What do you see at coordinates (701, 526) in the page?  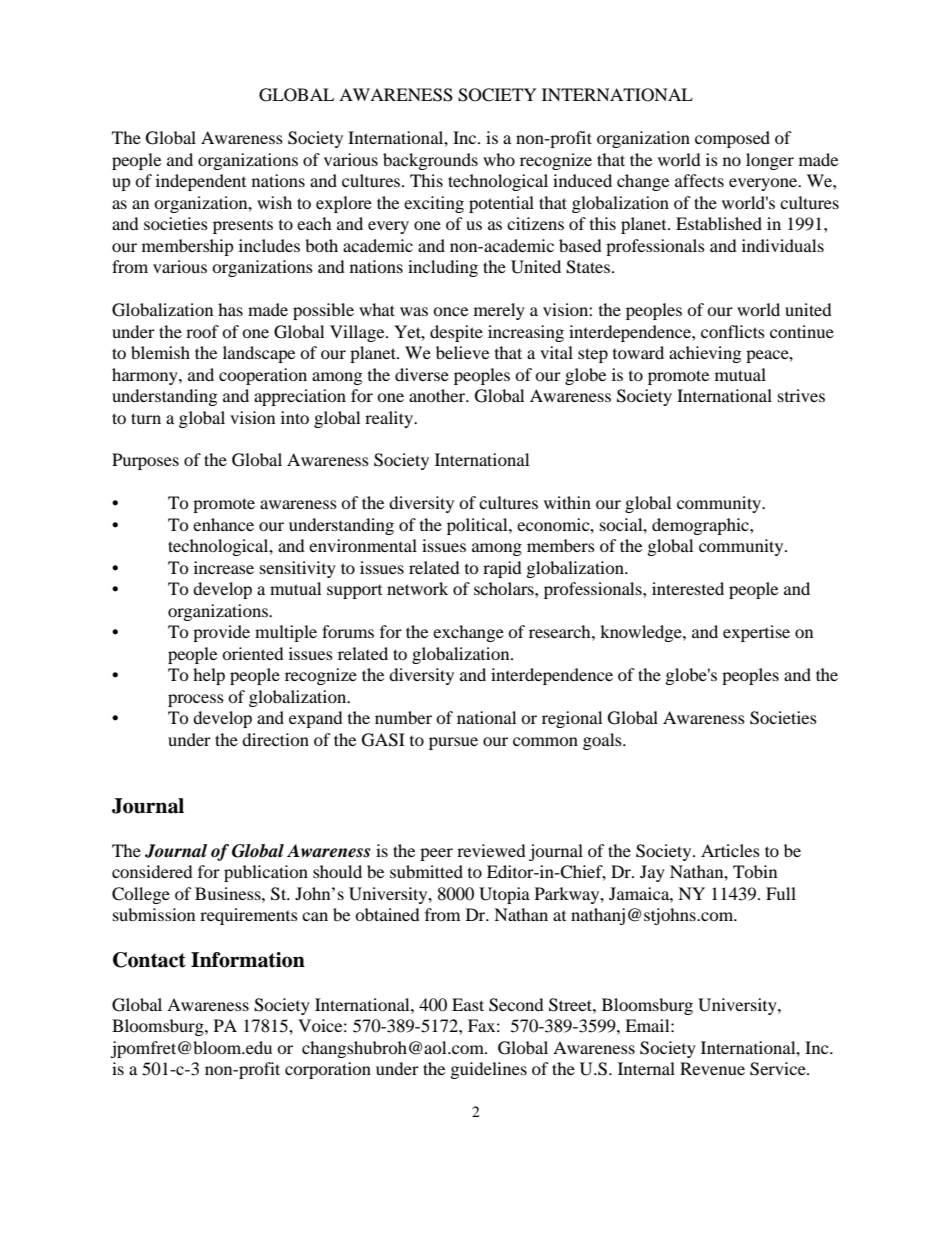 I see `demographic` at bounding box center [701, 526].
